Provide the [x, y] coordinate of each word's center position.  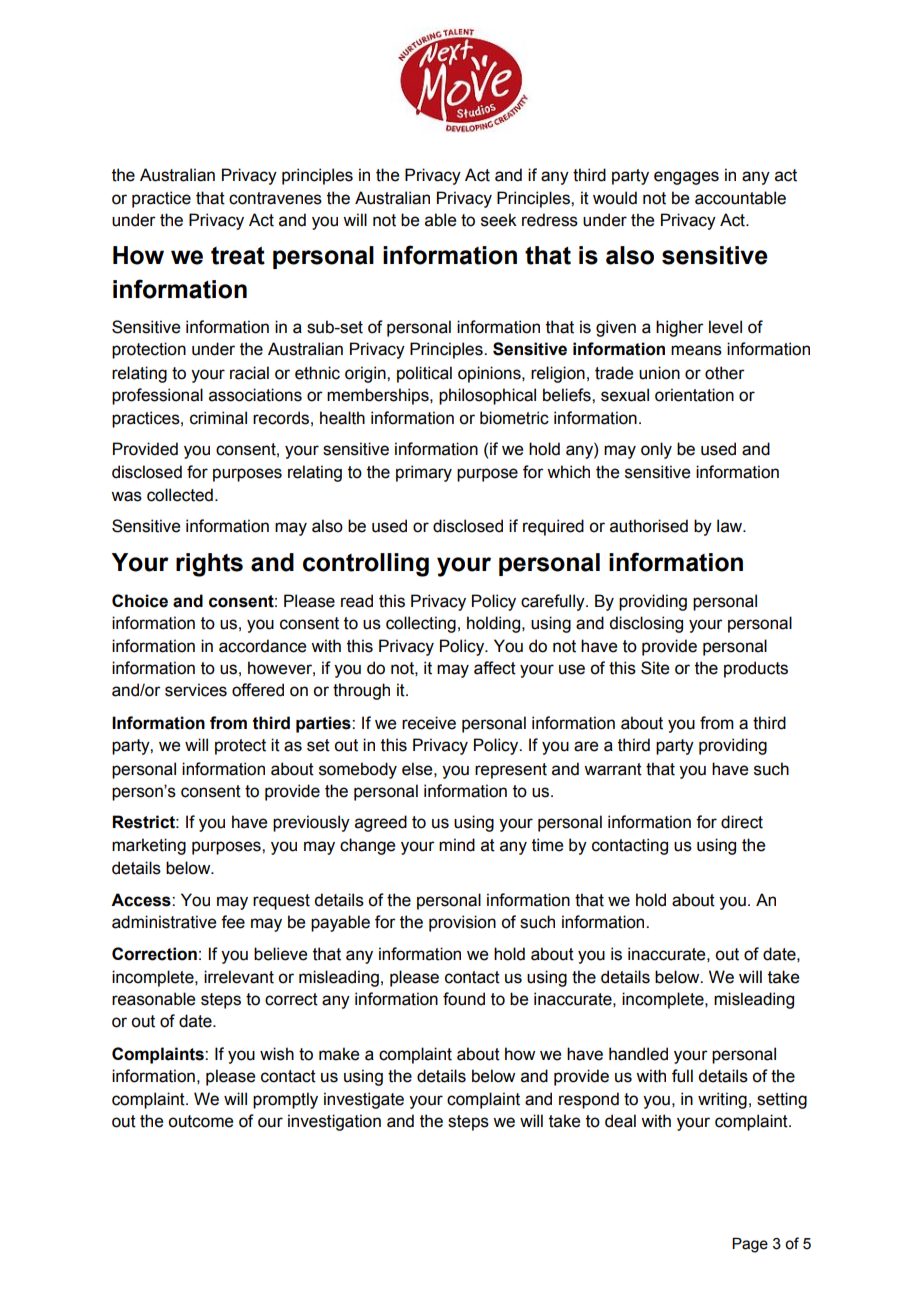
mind [457, 845]
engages [686, 178]
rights [209, 565]
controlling [366, 565]
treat [238, 256]
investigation [334, 1122]
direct [742, 822]
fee [233, 922]
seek [499, 220]
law [730, 526]
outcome [200, 1121]
